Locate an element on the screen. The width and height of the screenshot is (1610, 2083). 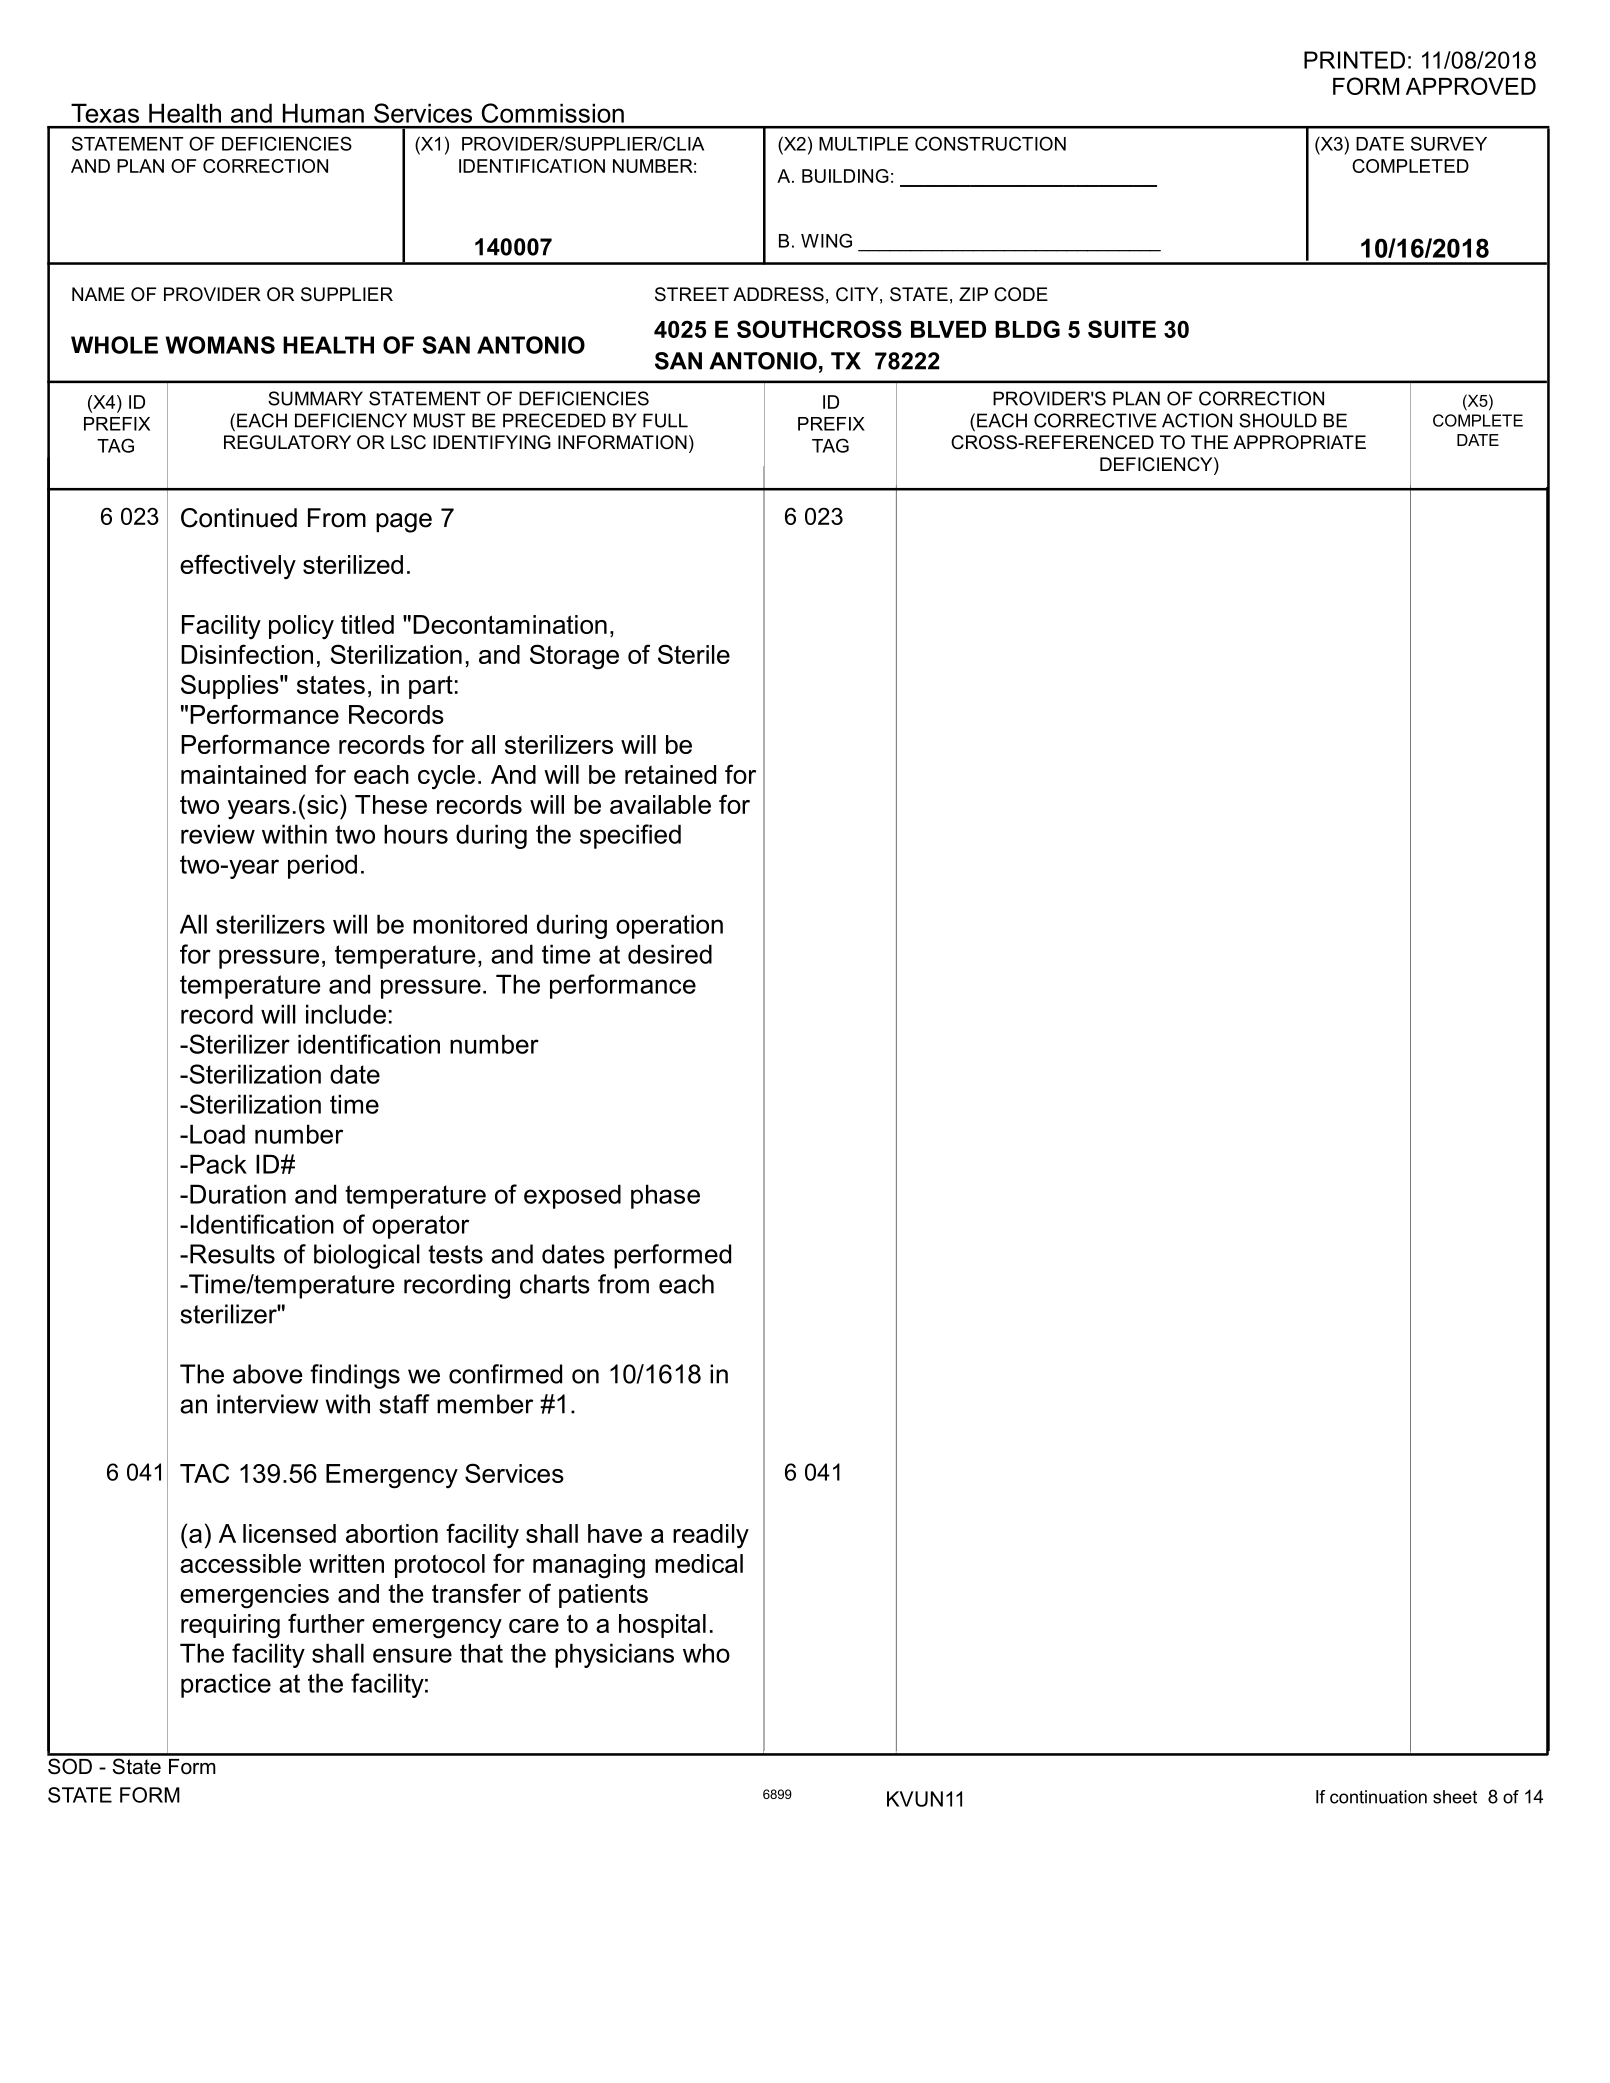
period is located at coordinates (322, 866).
